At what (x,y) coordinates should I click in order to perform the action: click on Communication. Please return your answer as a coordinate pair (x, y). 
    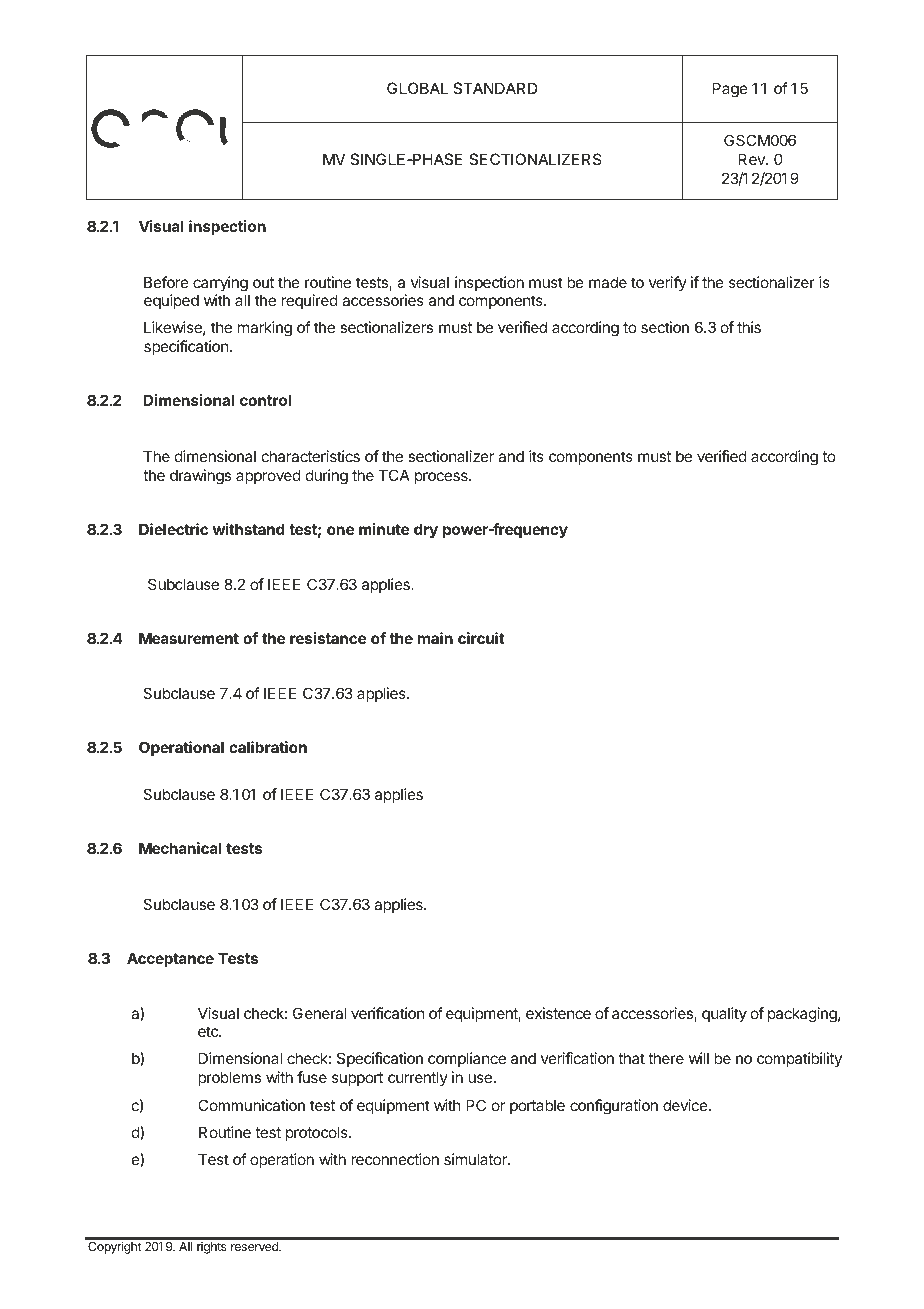
    Looking at the image, I should click on (251, 1105).
